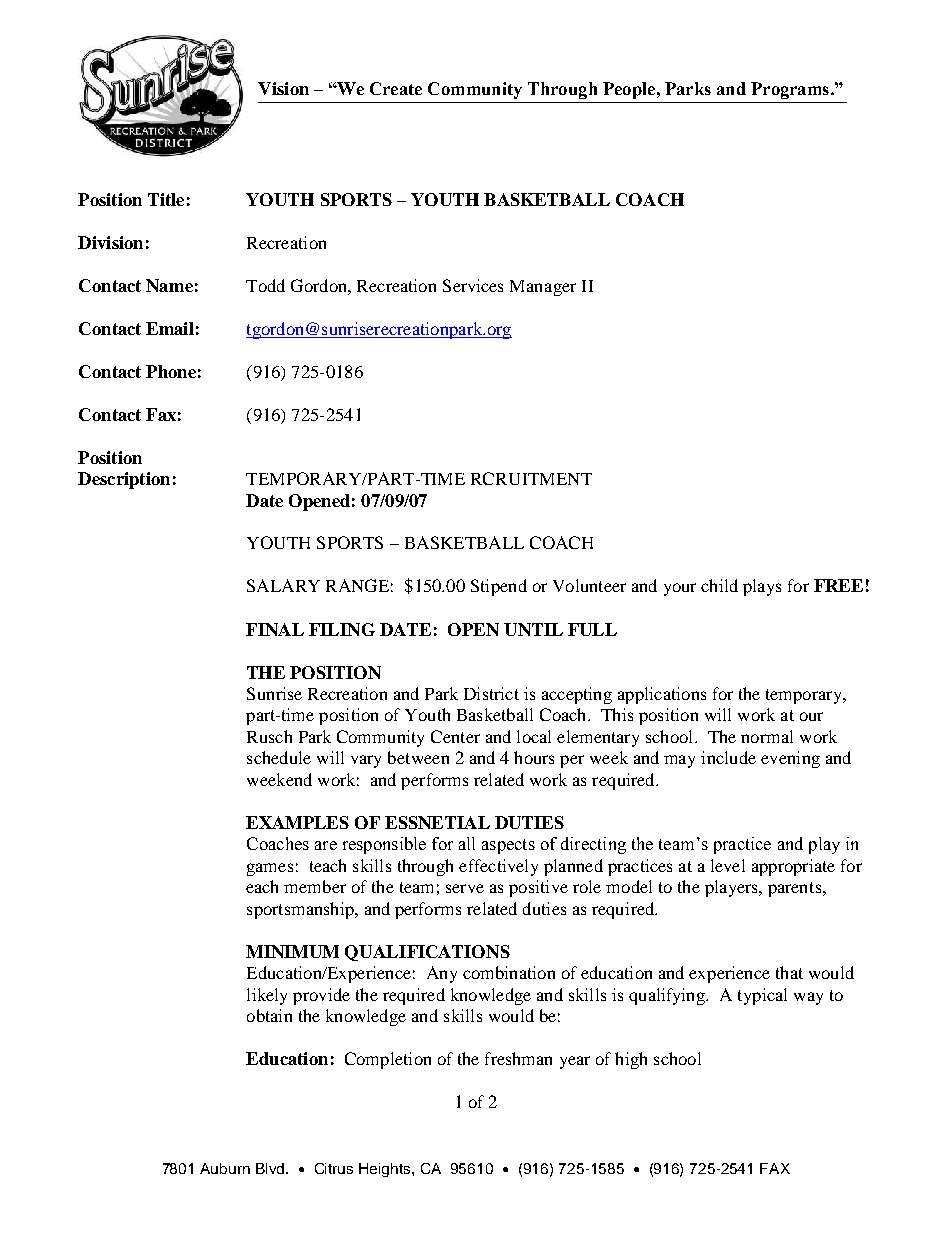  Describe the element at coordinates (543, 288) in the page. I see `Manager` at that location.
